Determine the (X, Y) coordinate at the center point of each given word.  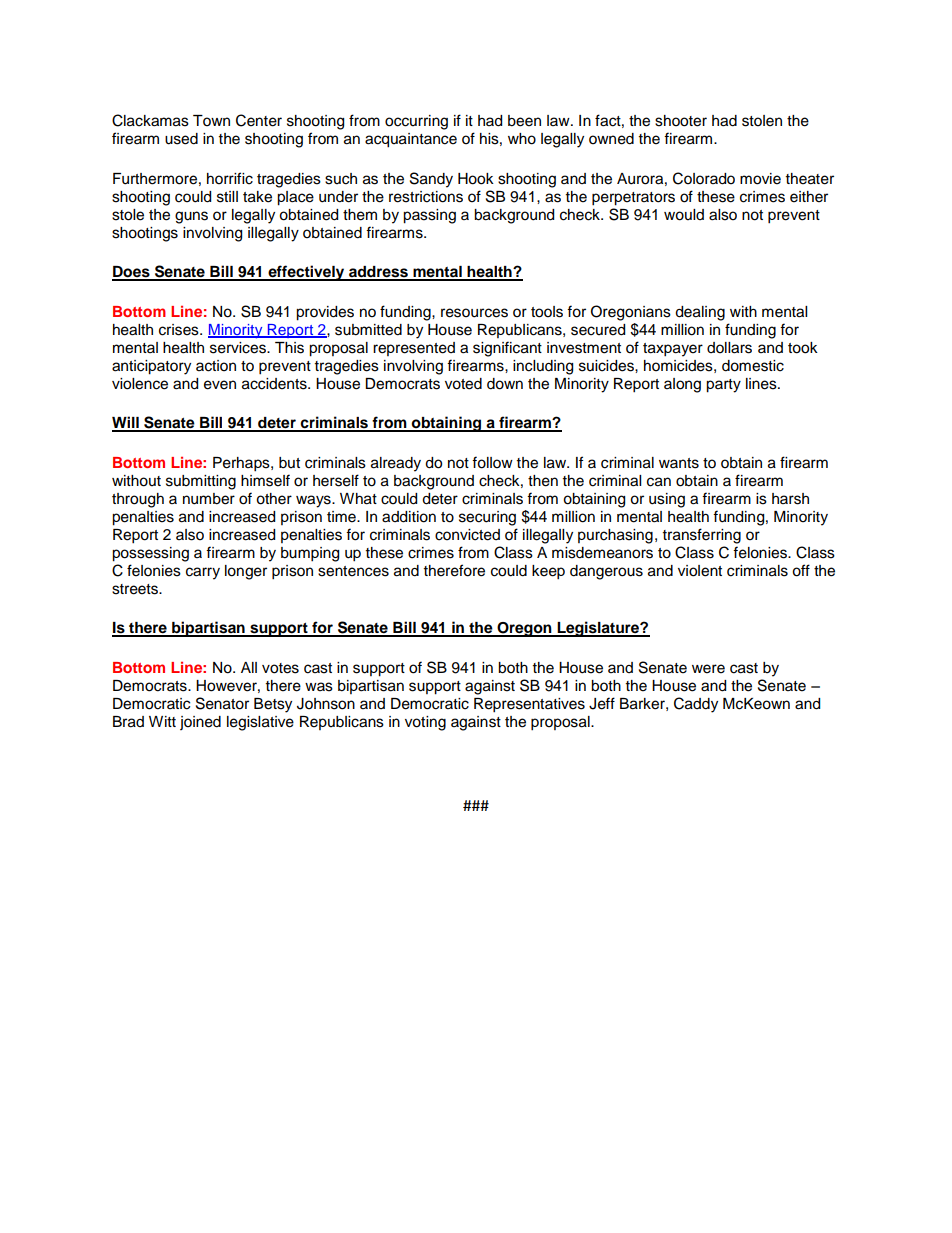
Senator (222, 703)
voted (463, 384)
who (522, 139)
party (723, 386)
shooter (681, 121)
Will (126, 423)
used (181, 139)
